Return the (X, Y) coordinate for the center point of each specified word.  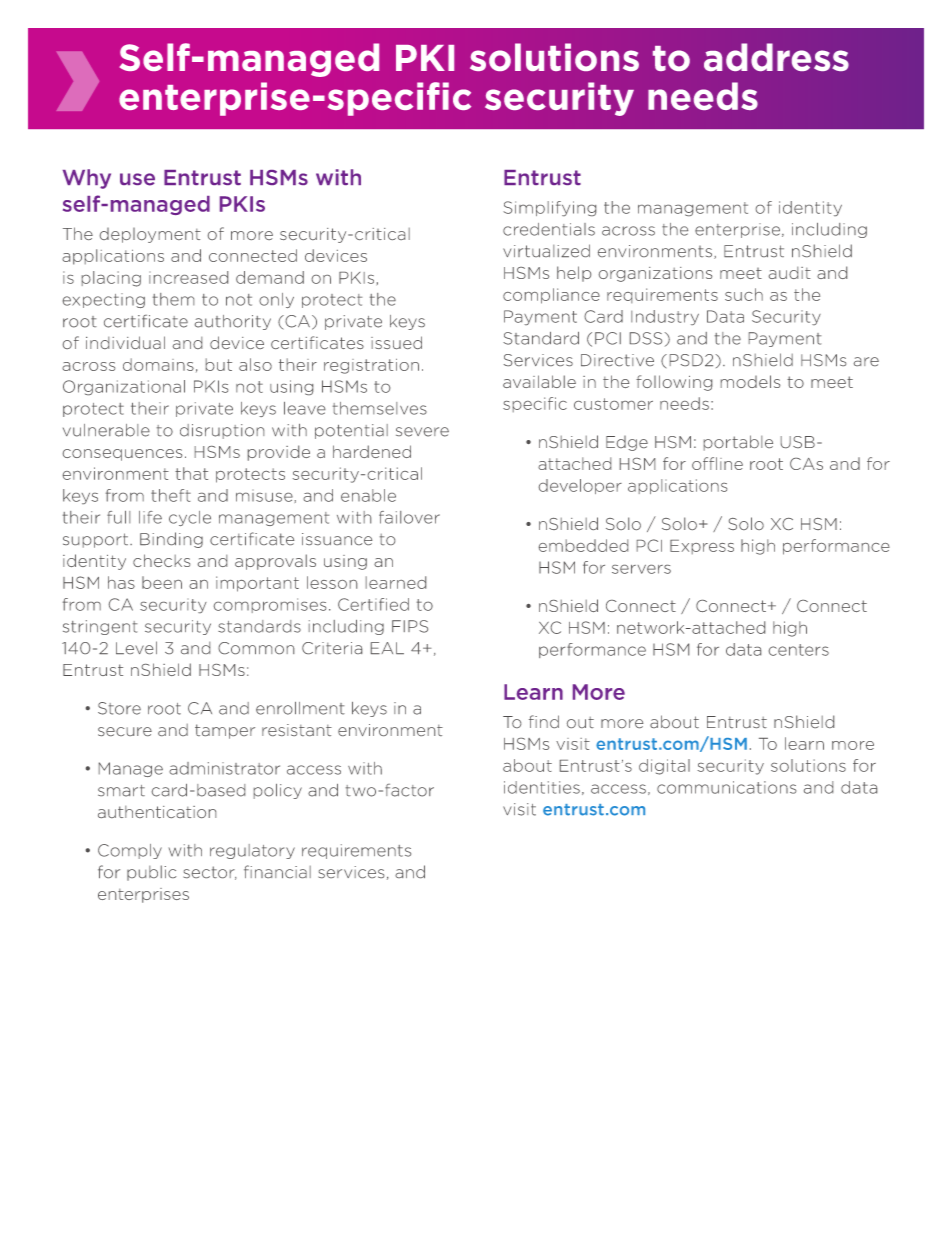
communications (726, 787)
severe (422, 432)
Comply (130, 851)
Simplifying (549, 208)
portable (738, 443)
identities (542, 787)
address (776, 57)
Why (87, 179)
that (191, 473)
